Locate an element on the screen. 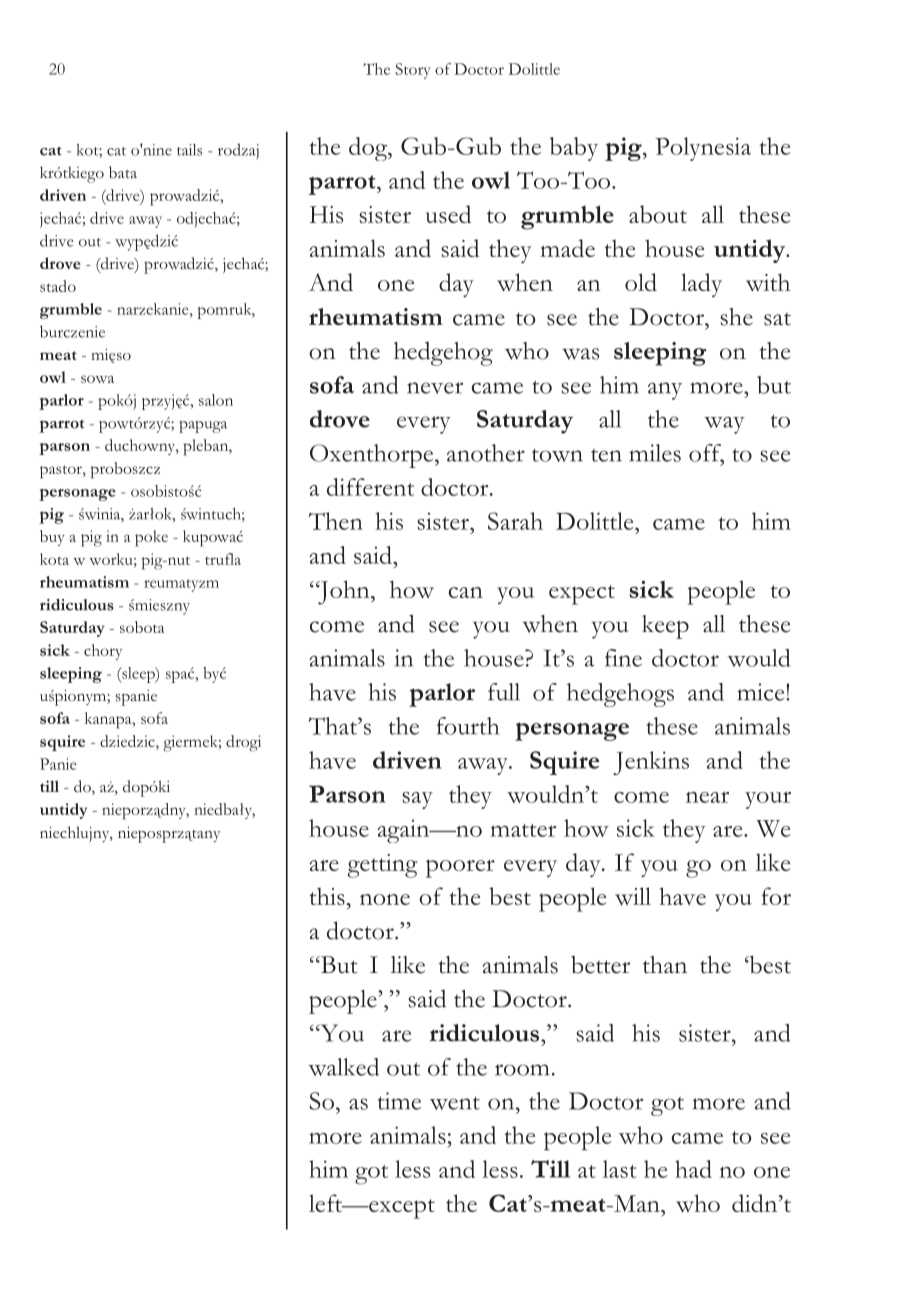 This screenshot has height=1308, width=924. getting is located at coordinates (382, 866).
